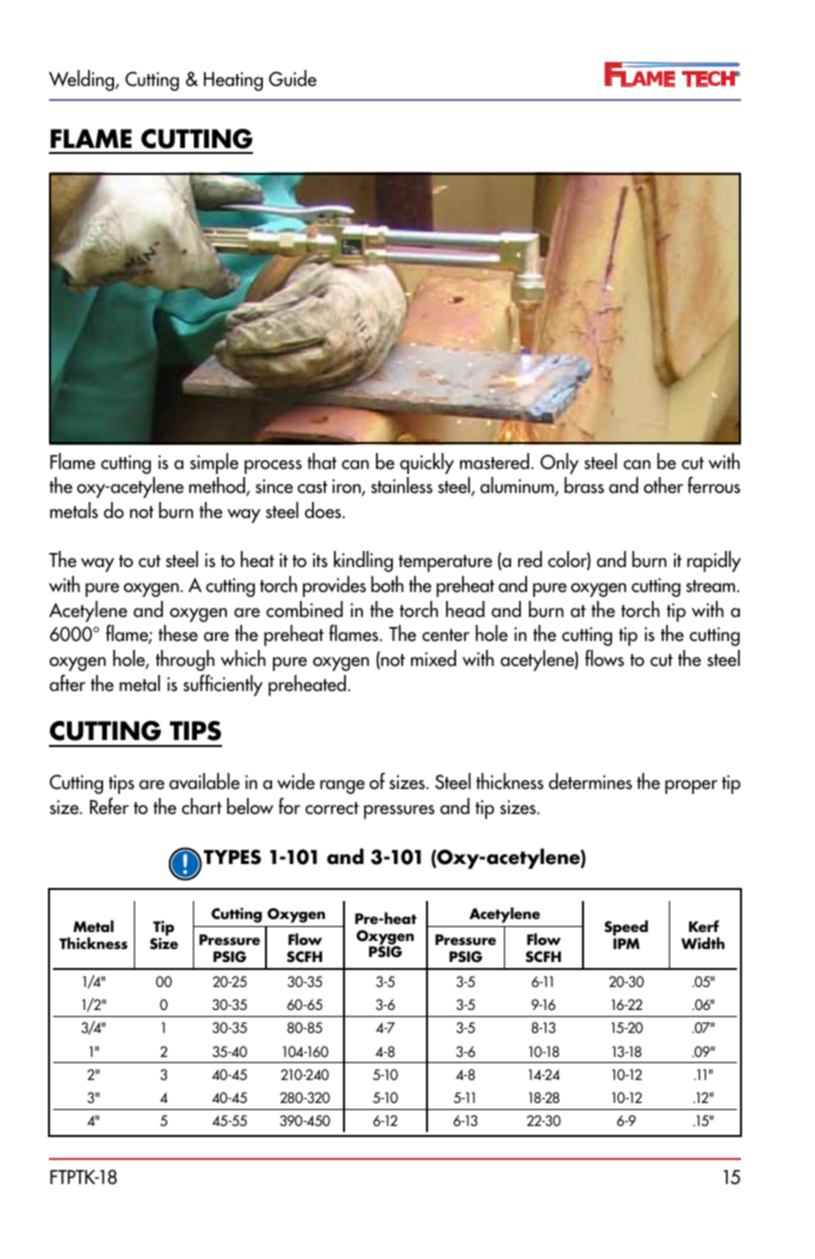 This page has height=1259, width=815. I want to click on quickly, so click(427, 463).
